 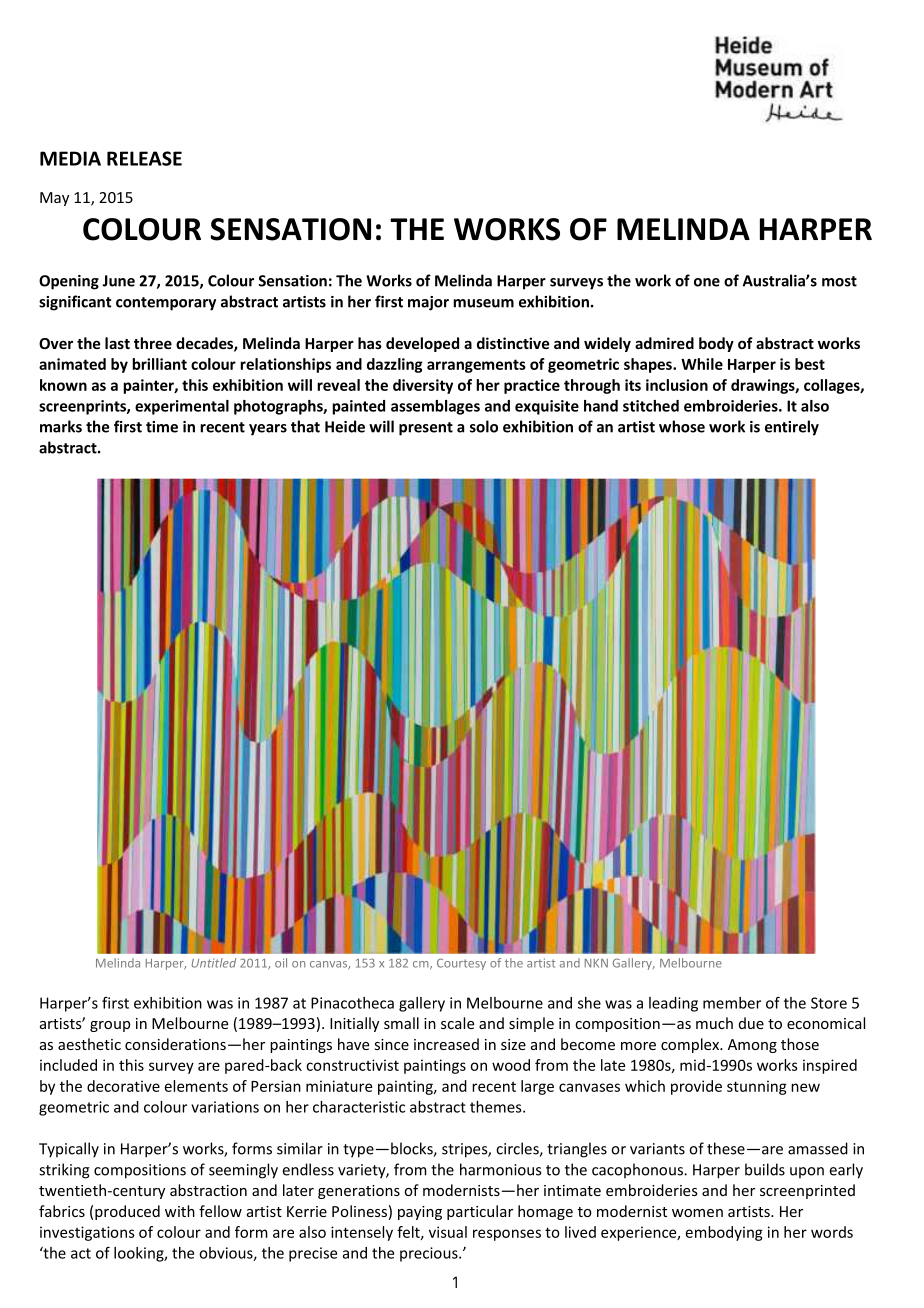 I want to click on member, so click(x=732, y=1003).
